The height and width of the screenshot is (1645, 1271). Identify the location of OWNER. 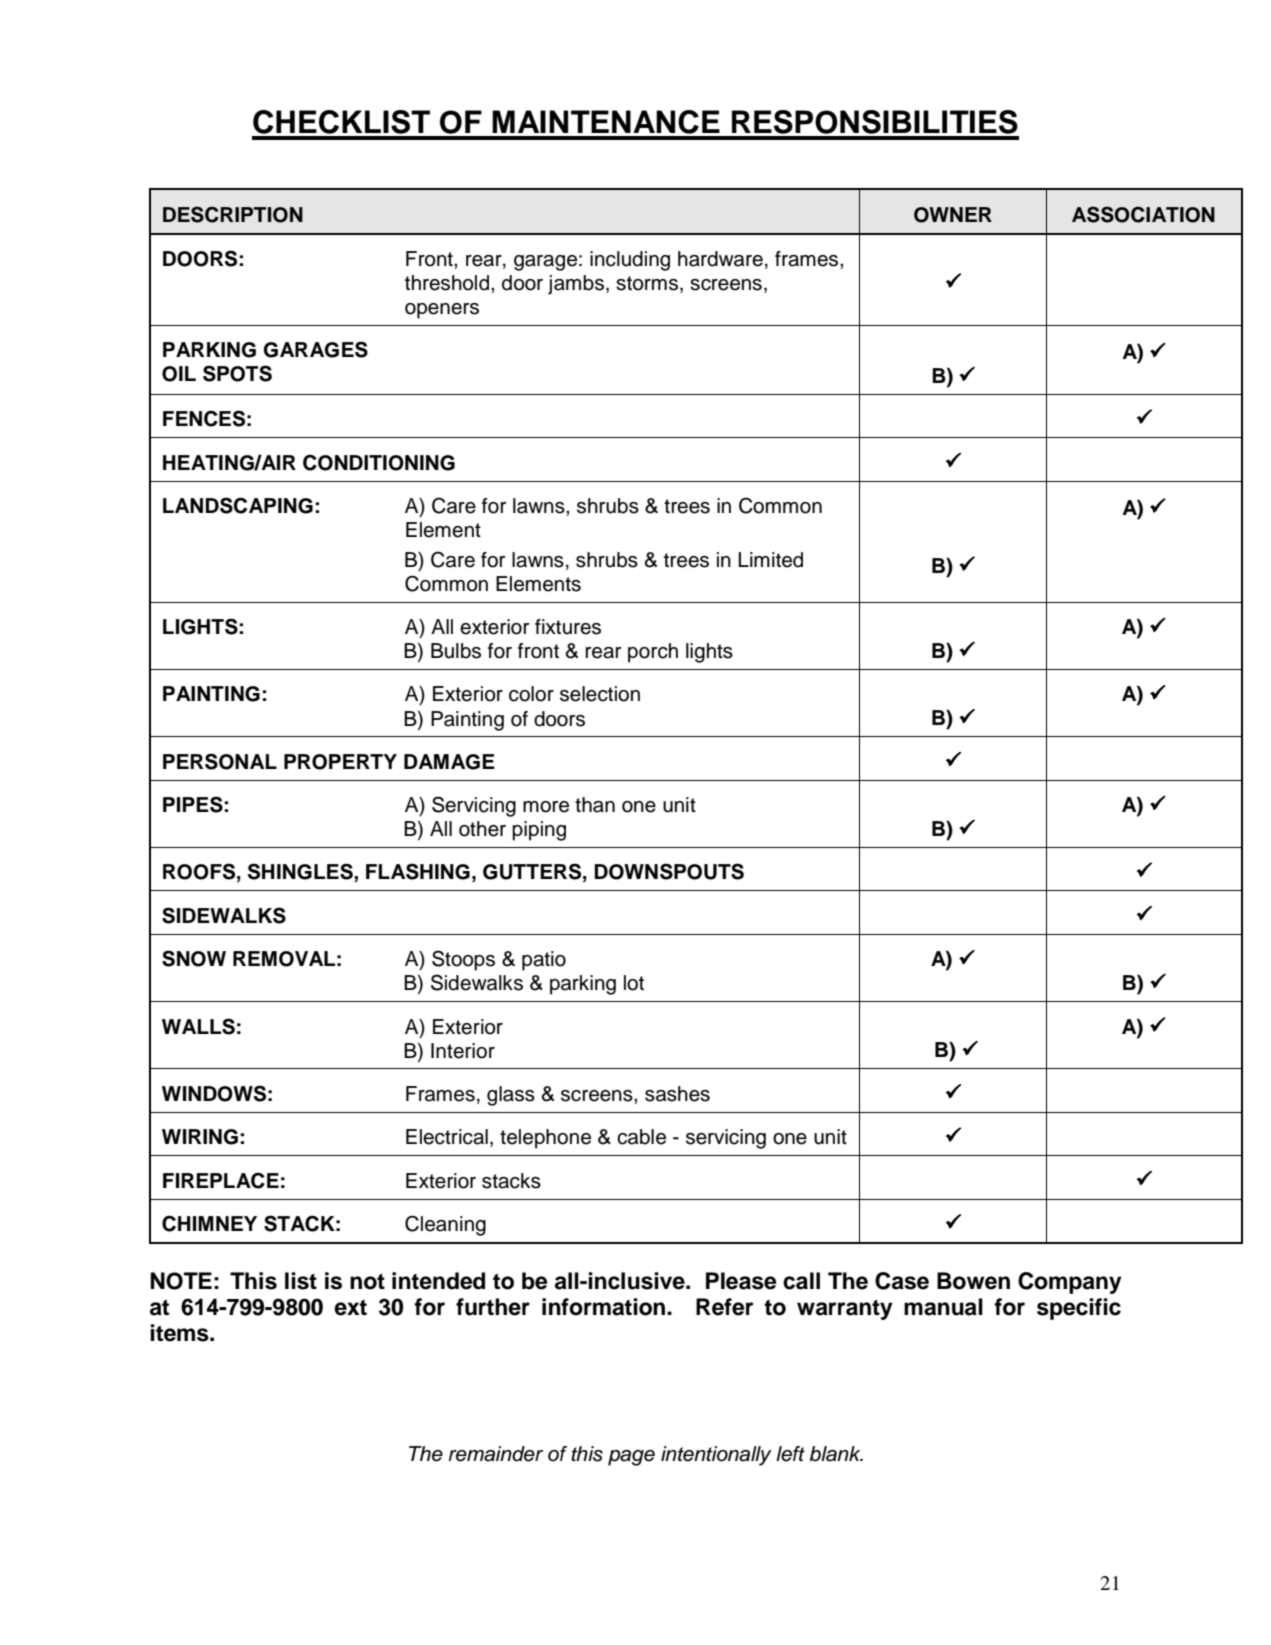
(953, 215).
